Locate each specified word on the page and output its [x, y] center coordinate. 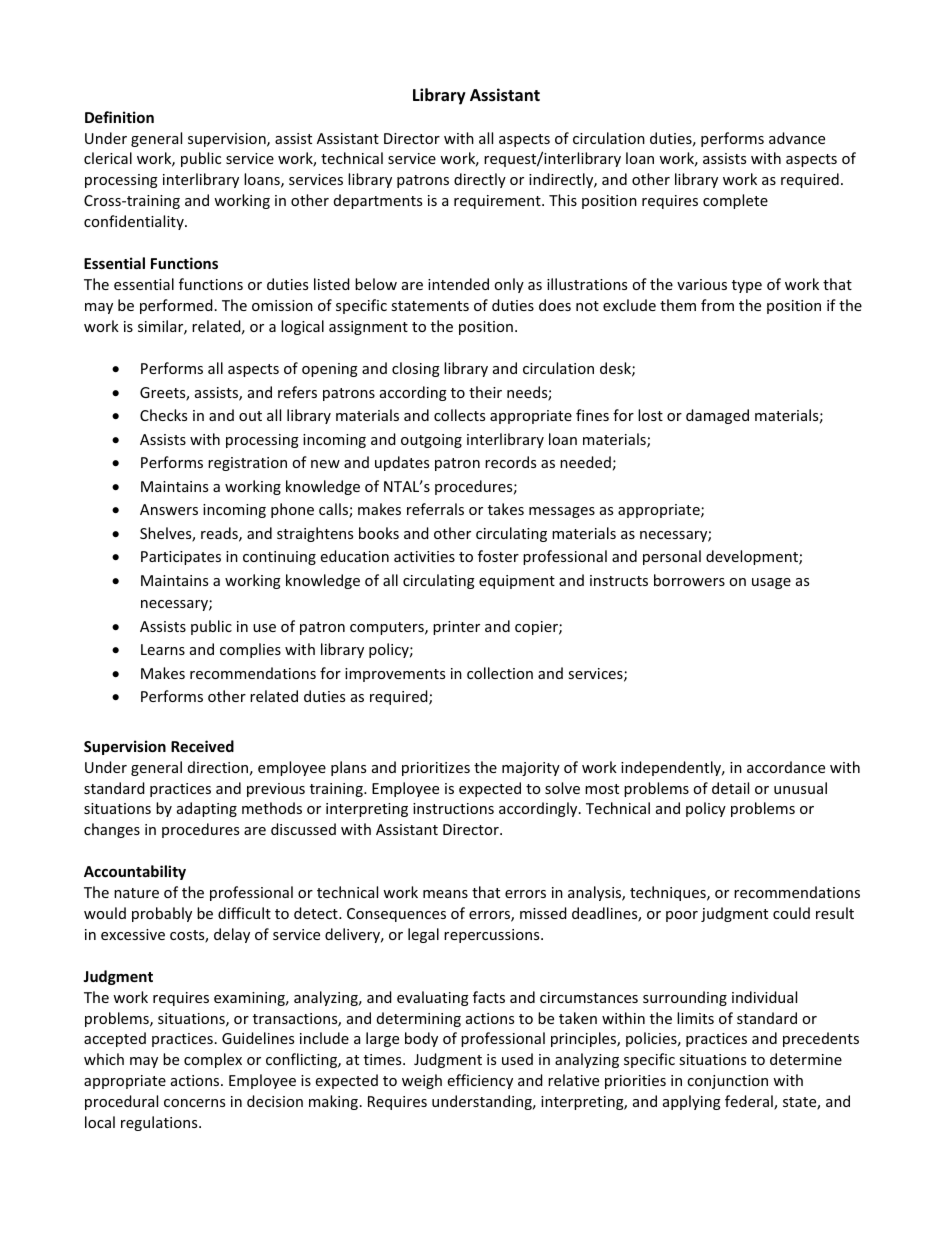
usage [771, 583]
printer [456, 628]
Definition [119, 117]
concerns [194, 1103]
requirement [498, 202]
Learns [163, 649]
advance [797, 138]
